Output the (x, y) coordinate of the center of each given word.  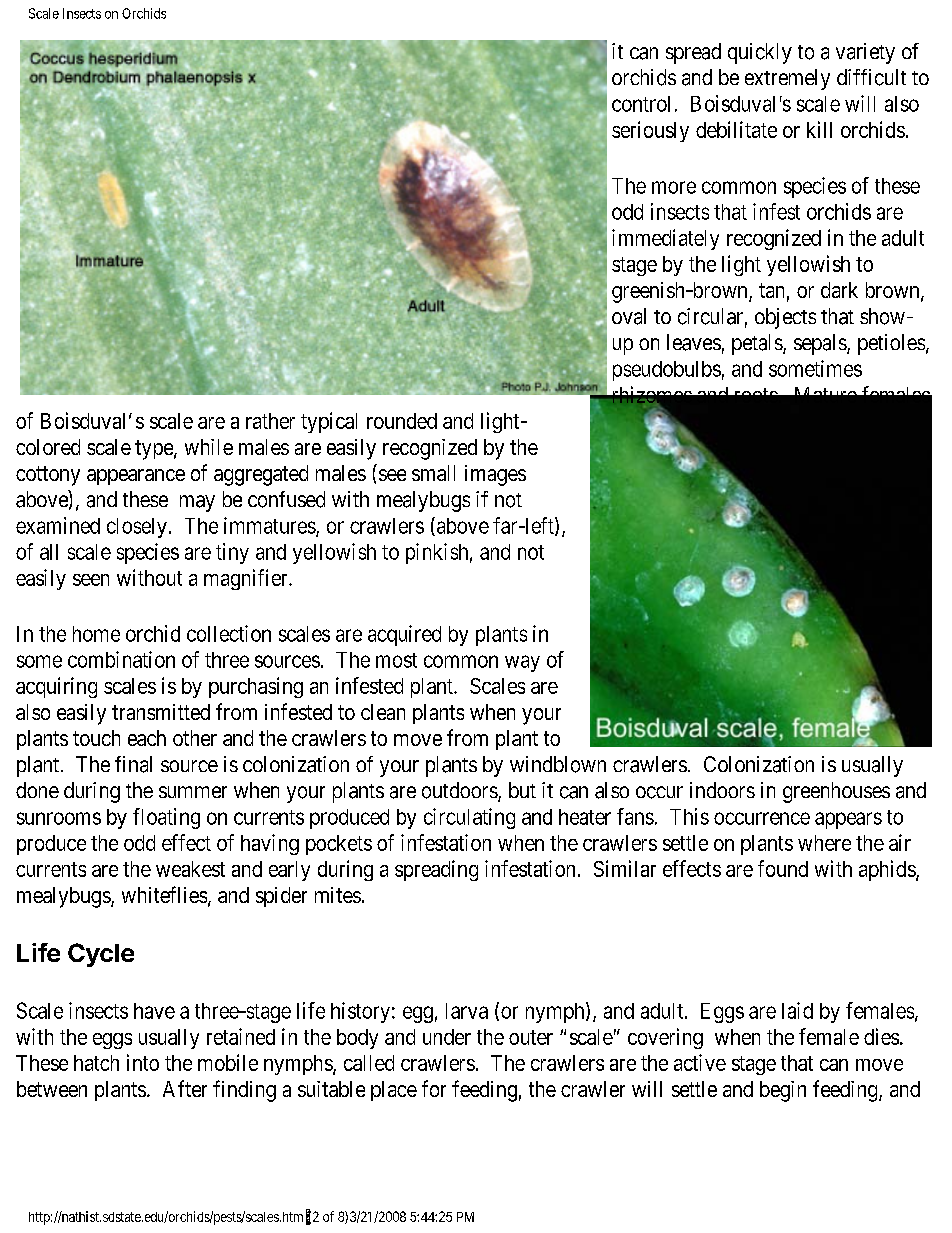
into (143, 1062)
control (641, 104)
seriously (650, 131)
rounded (402, 421)
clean (383, 712)
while (209, 447)
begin (783, 1091)
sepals (821, 344)
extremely (787, 79)
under (447, 1037)
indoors (722, 790)
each (147, 738)
